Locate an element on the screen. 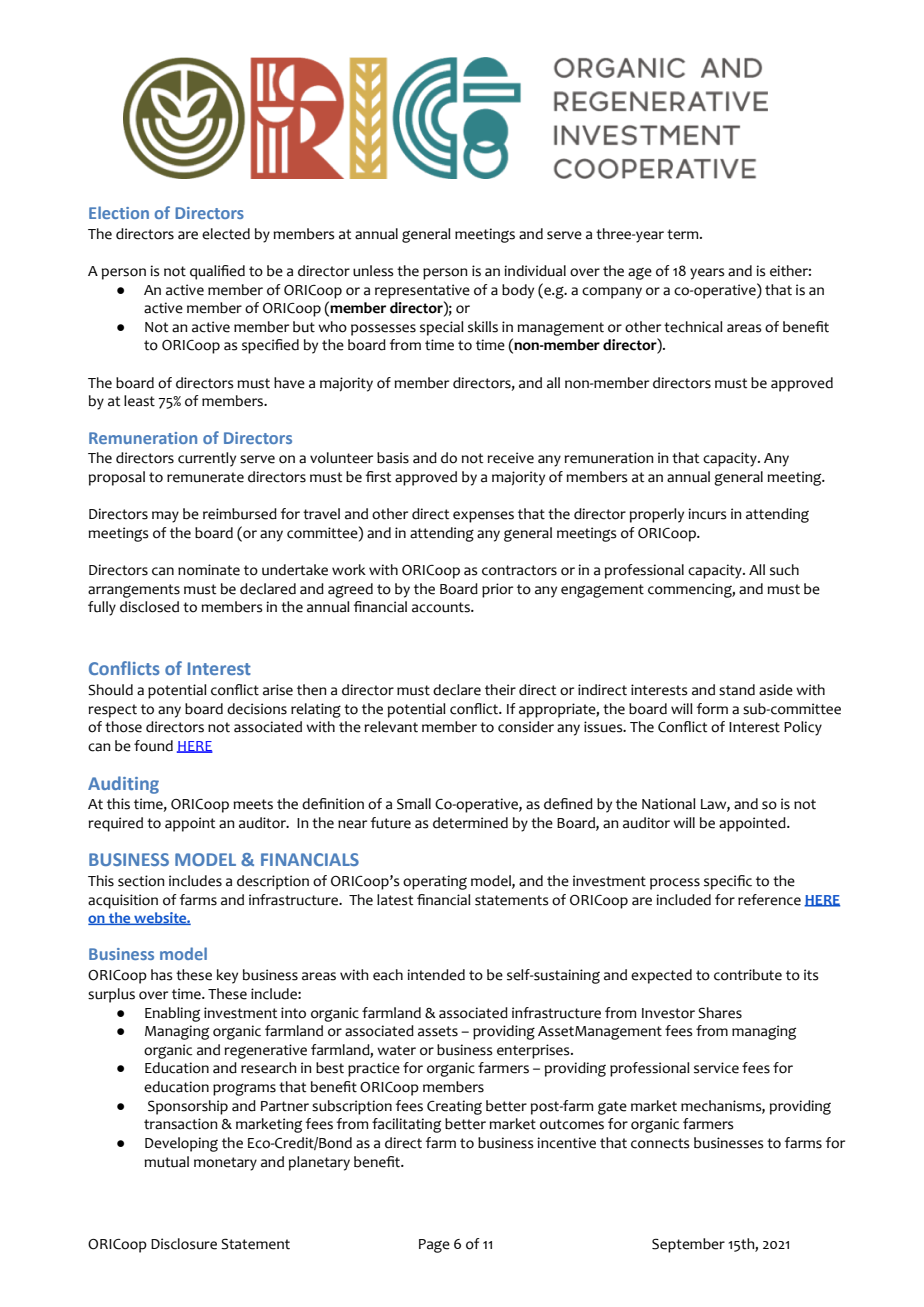 This screenshot has height=1307, width=924. relevant is located at coordinates (391, 727).
